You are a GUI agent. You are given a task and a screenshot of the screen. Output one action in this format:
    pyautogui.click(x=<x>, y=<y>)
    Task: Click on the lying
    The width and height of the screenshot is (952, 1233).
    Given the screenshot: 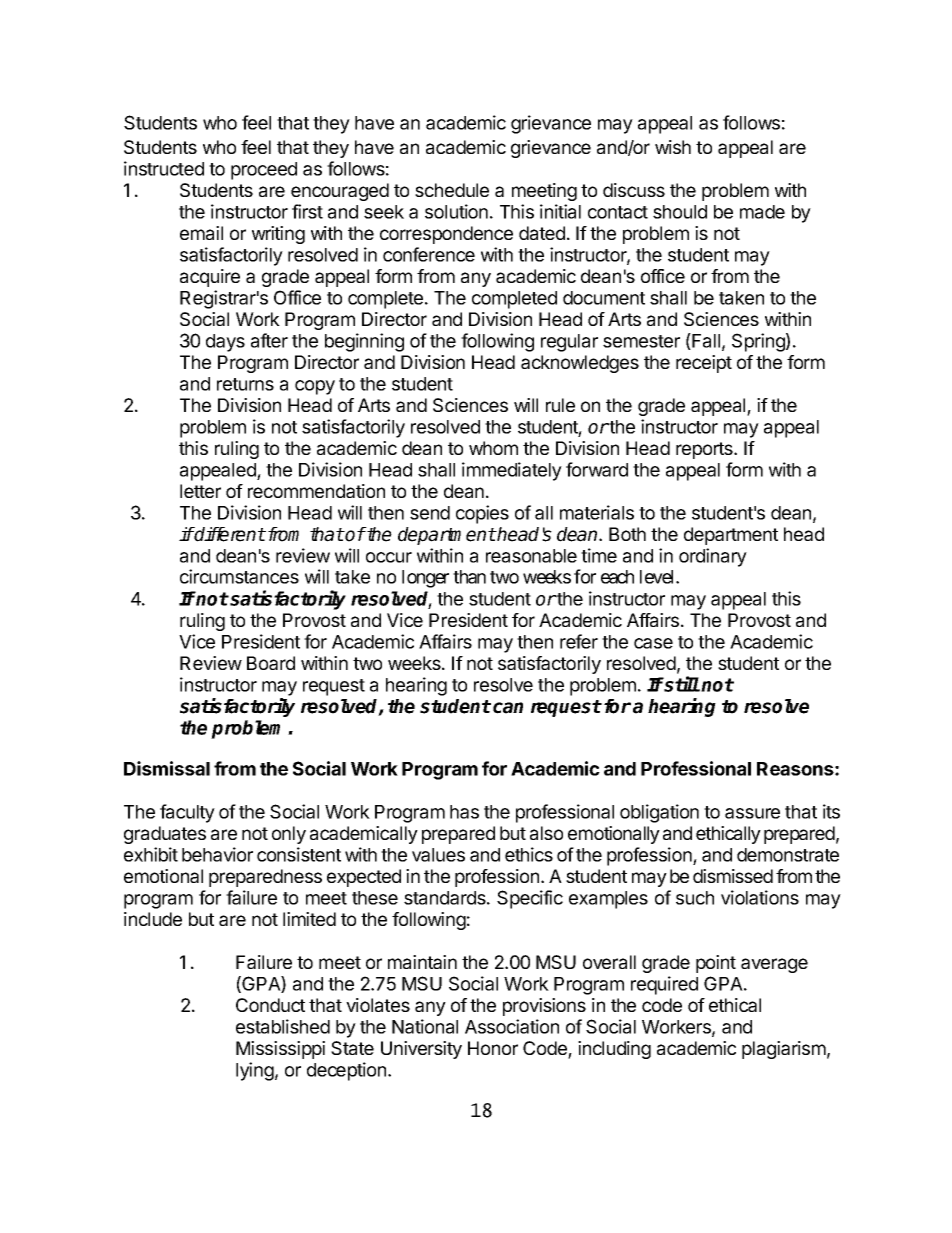 What is the action you would take?
    pyautogui.click(x=255, y=1071)
